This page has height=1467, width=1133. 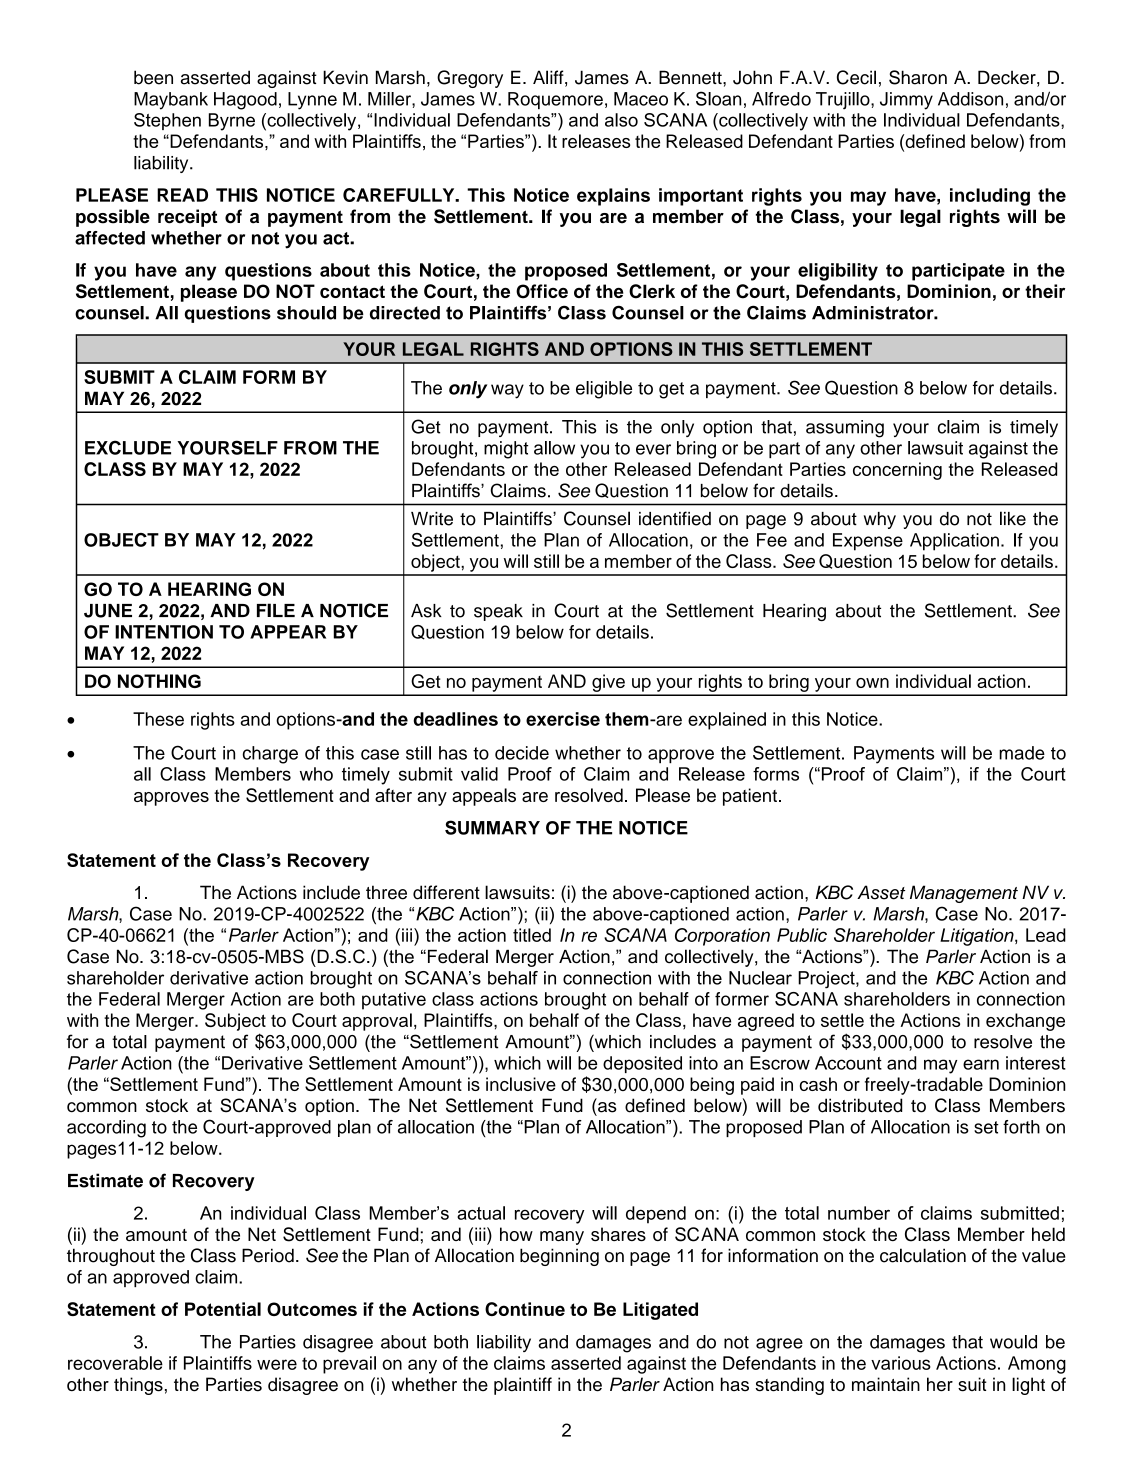 I want to click on Byrne, so click(x=232, y=122).
